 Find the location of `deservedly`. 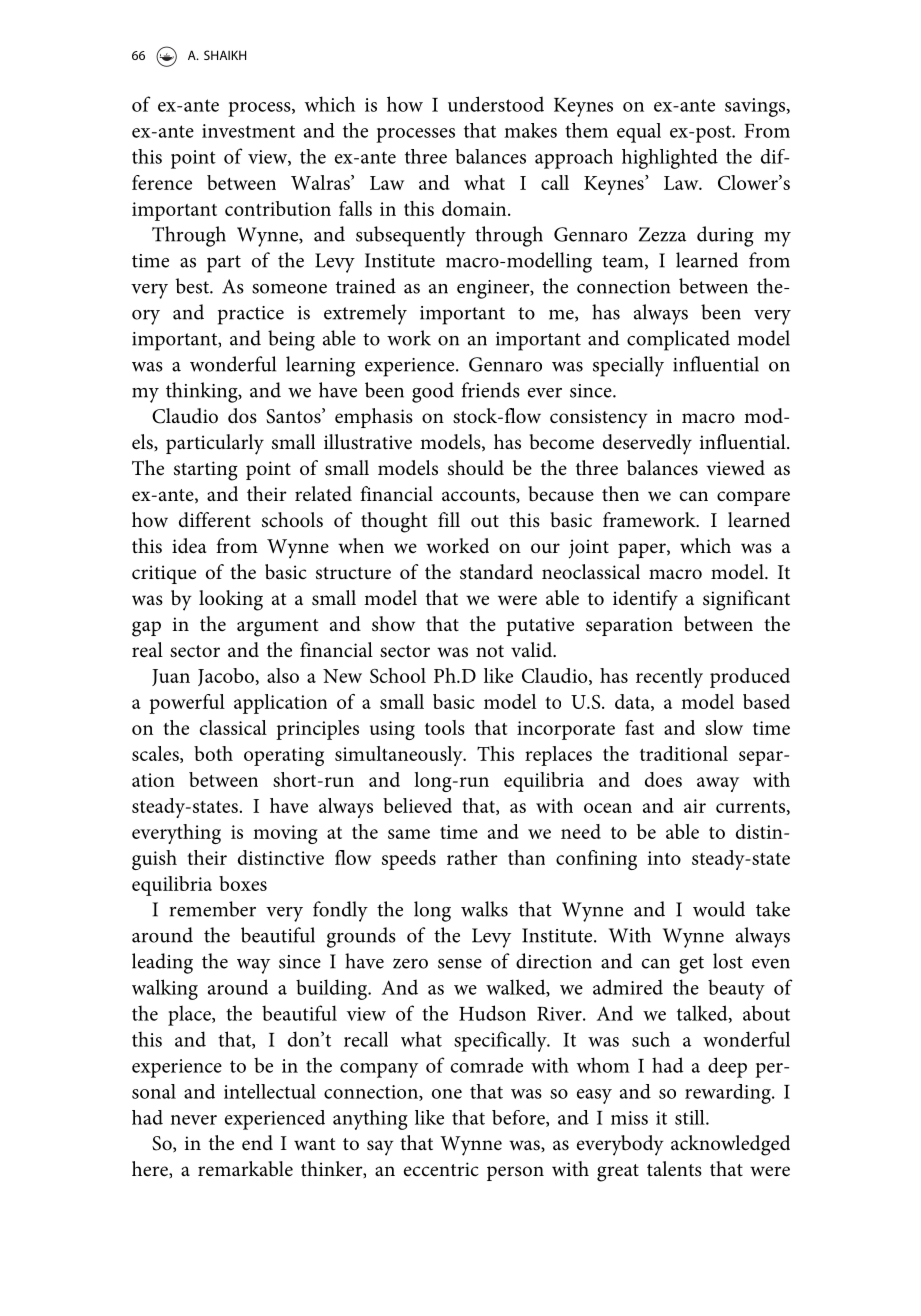

deservedly is located at coordinates (647, 444).
